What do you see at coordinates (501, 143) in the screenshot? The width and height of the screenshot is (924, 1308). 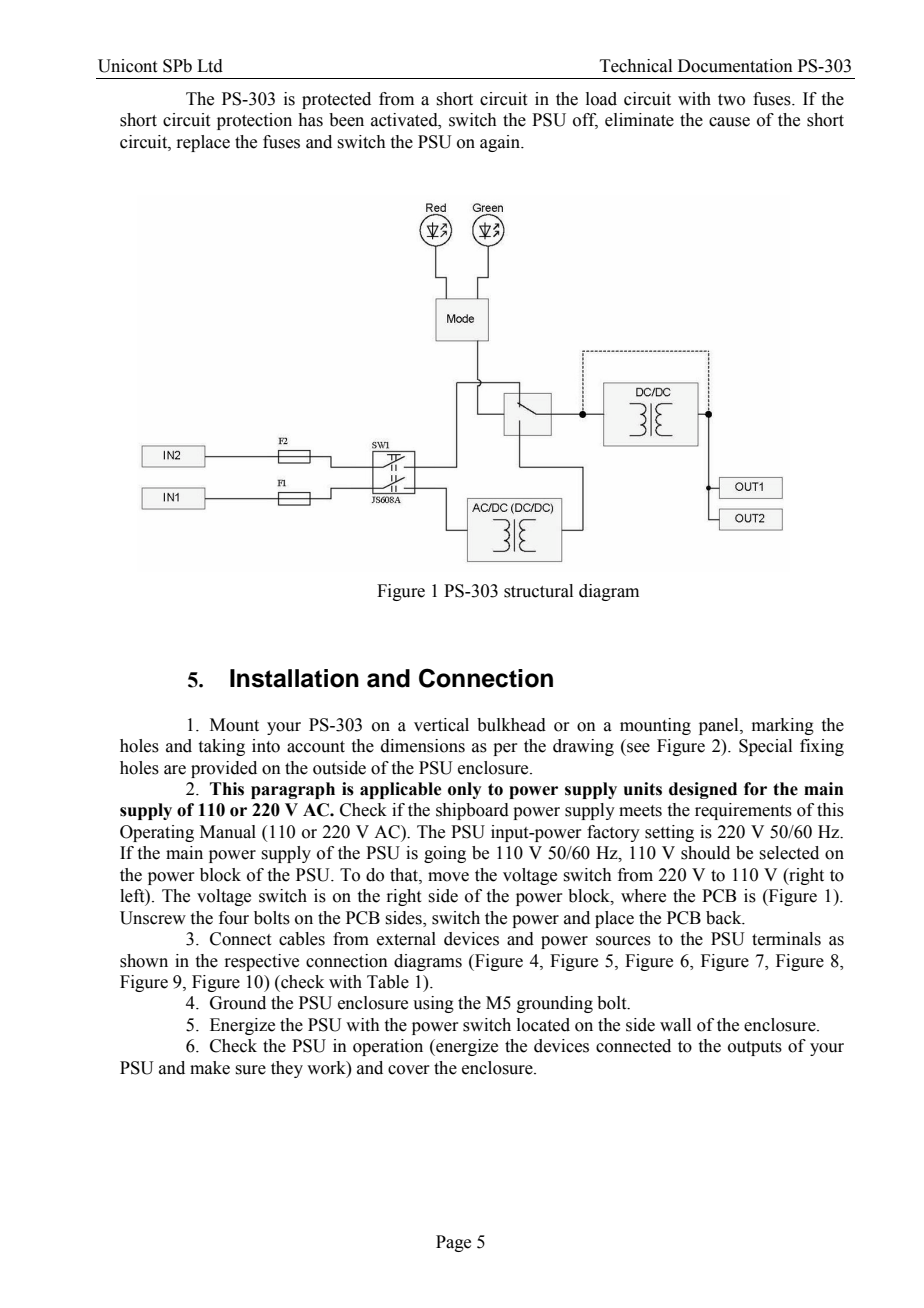 I see `again` at bounding box center [501, 143].
